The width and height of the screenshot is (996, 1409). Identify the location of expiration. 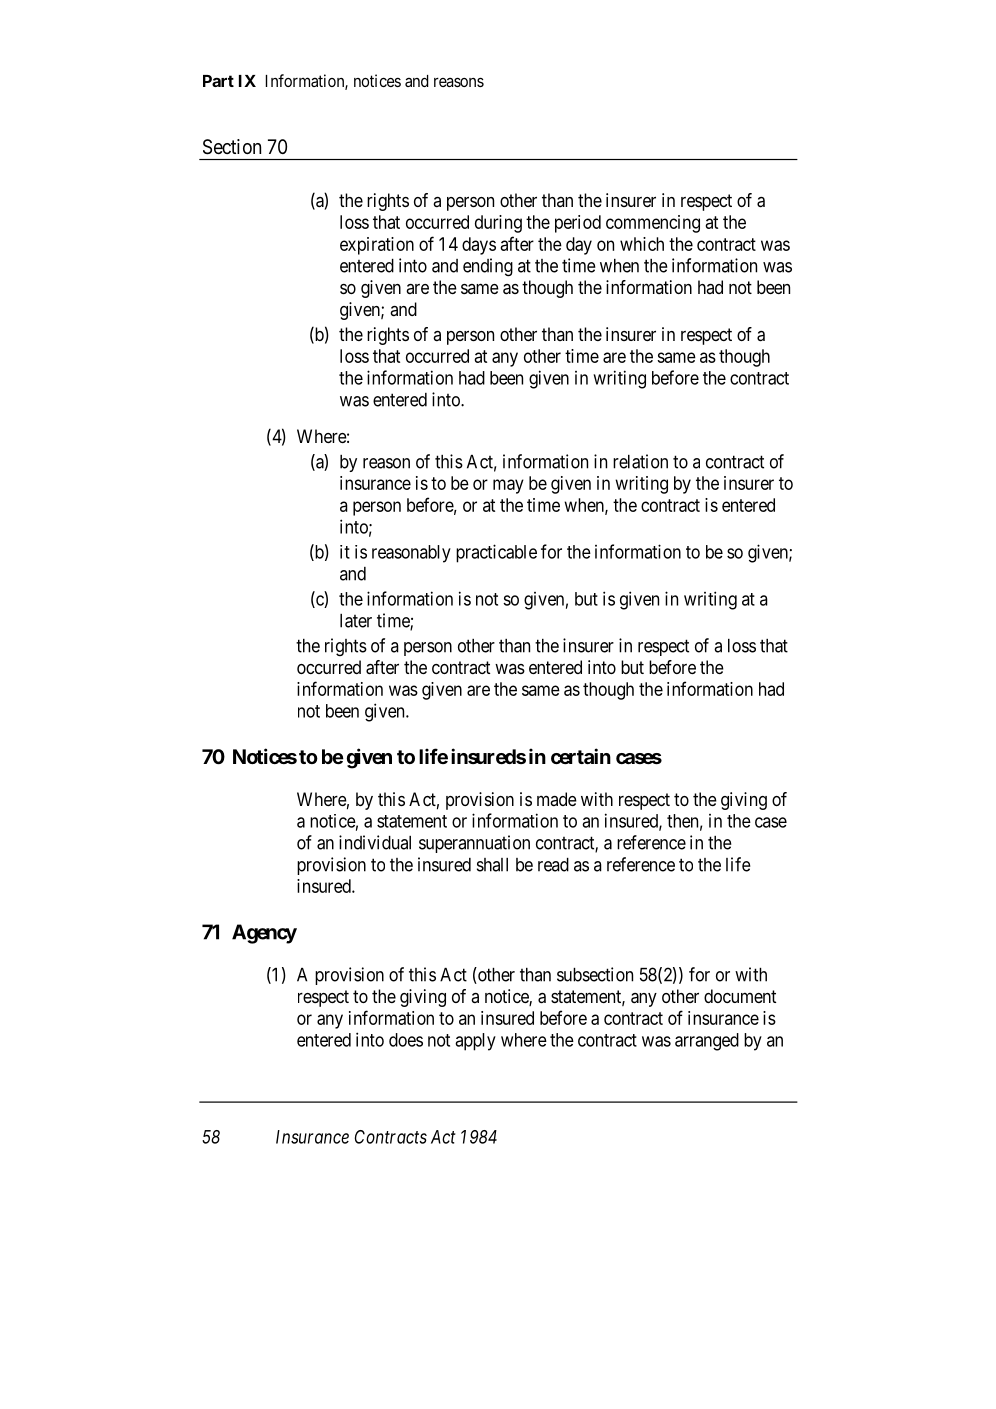
(377, 246).
